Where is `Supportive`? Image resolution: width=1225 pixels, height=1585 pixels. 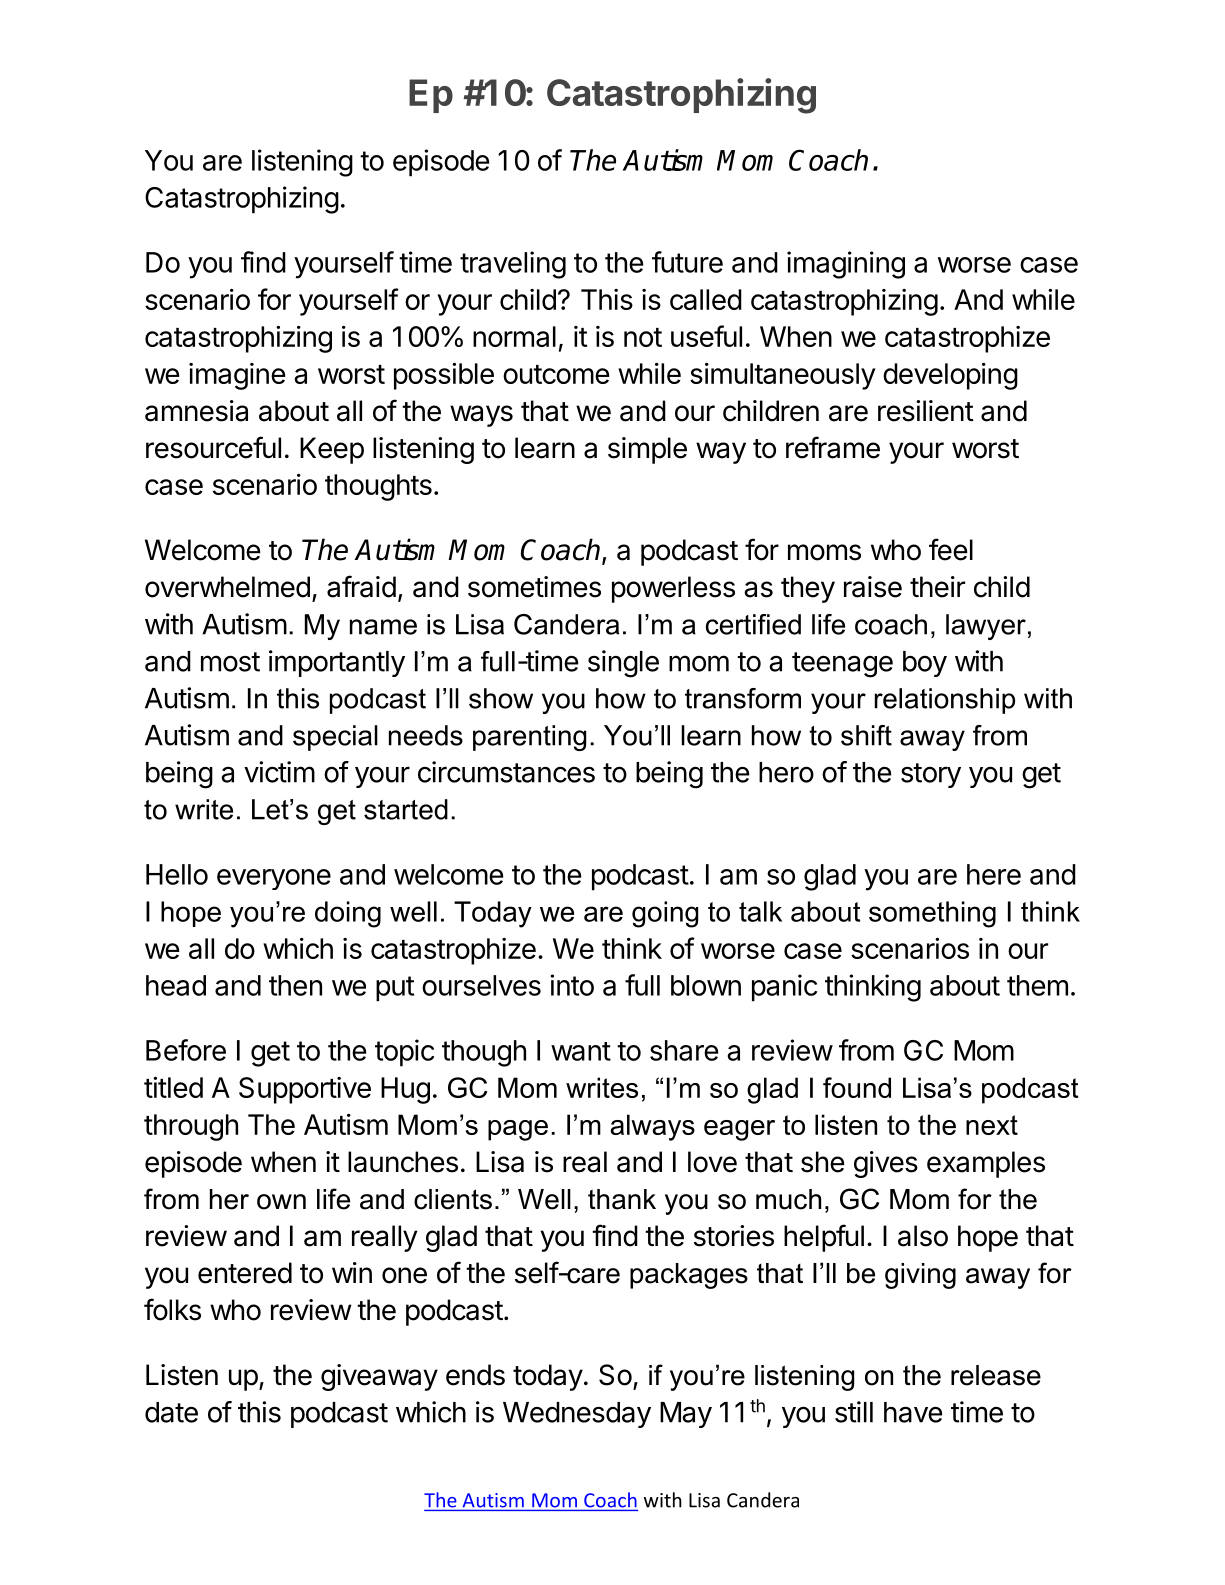
Supportive is located at coordinates (305, 1090).
